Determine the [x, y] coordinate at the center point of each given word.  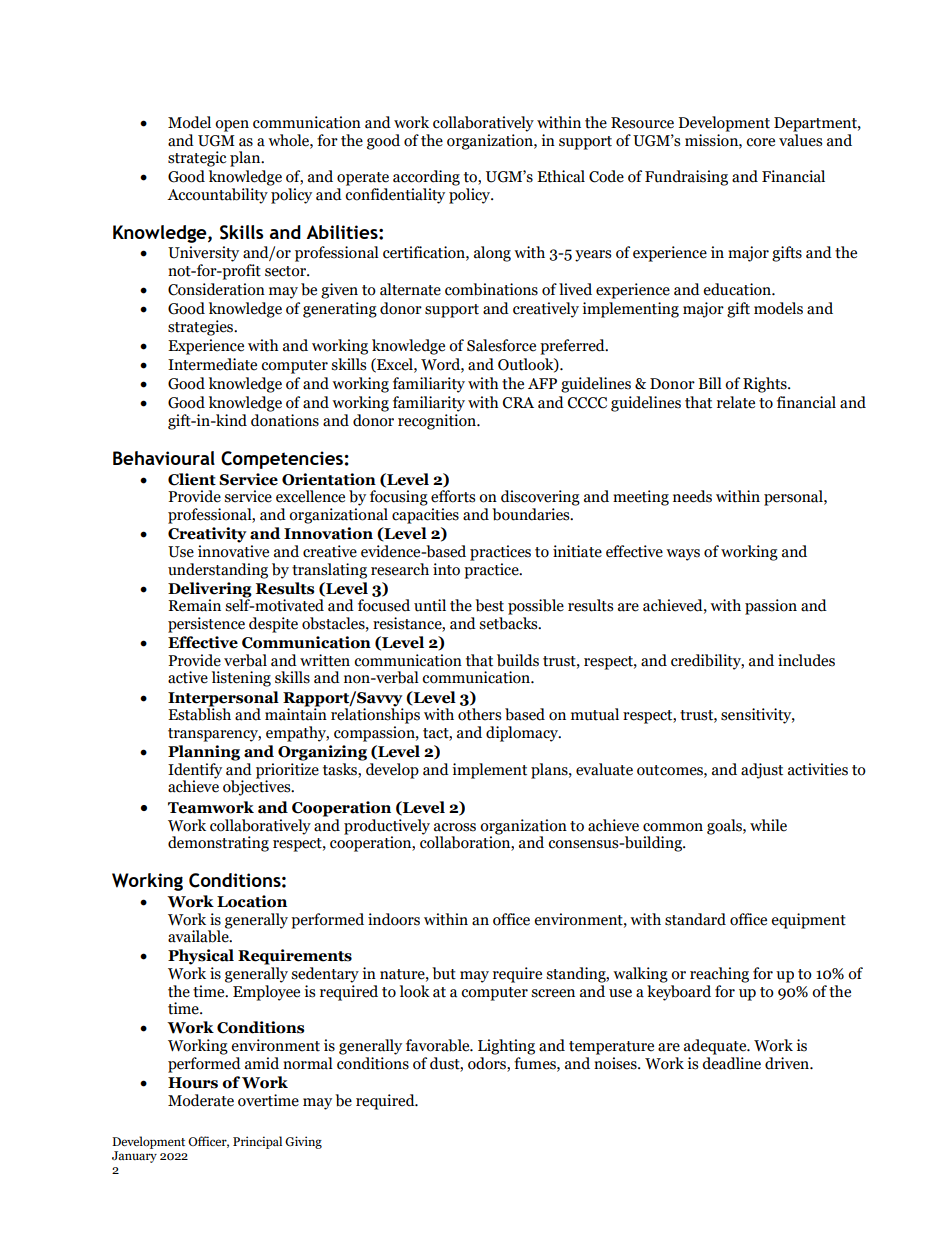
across [455, 827]
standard [695, 919]
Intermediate [212, 364]
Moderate [201, 1100]
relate [736, 402]
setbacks [509, 623]
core [760, 142]
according [426, 178]
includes [806, 660]
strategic [197, 159]
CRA [518, 403]
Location [252, 901]
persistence [206, 625]
